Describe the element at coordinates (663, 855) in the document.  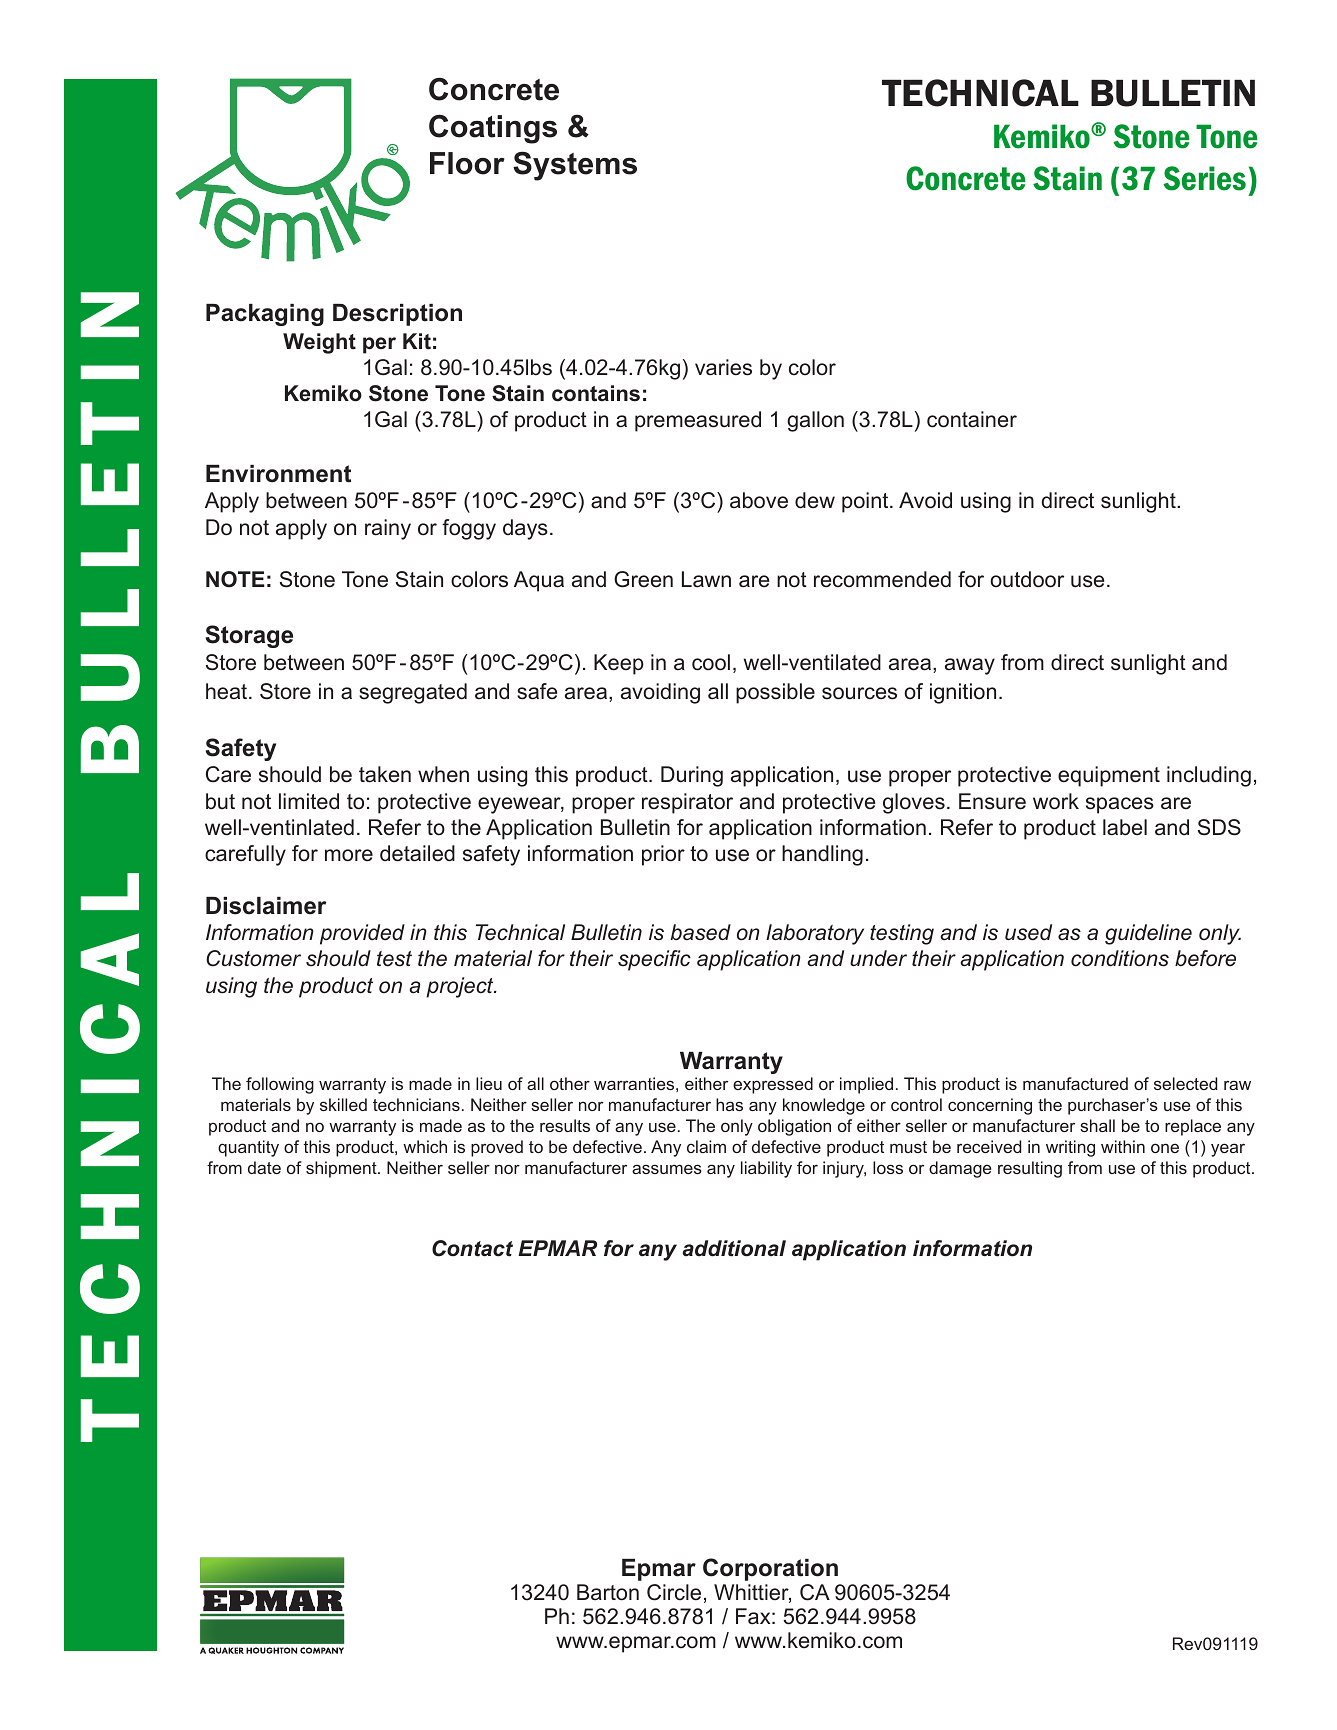
I see `prior` at that location.
